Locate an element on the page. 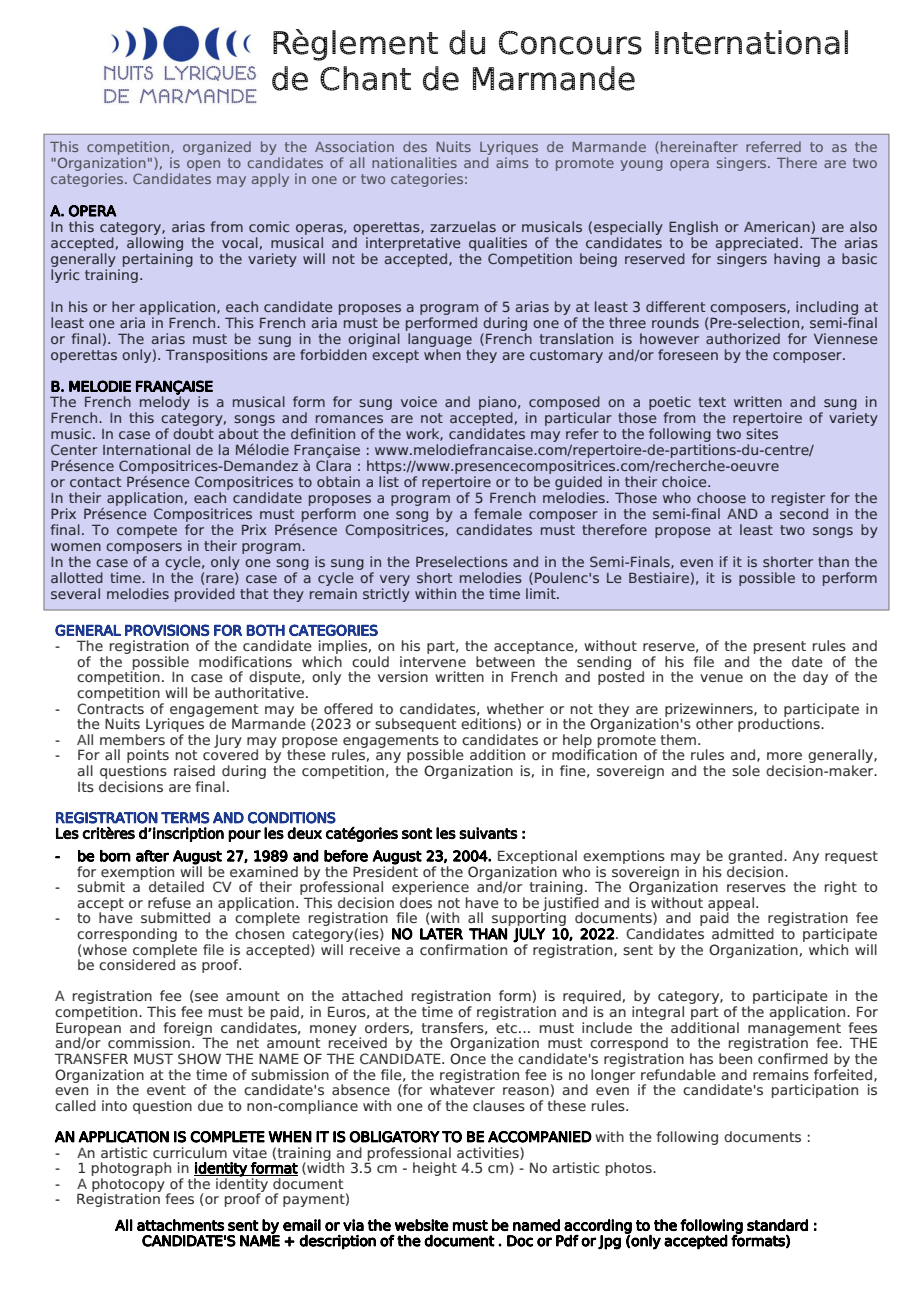  refuse is located at coordinates (169, 903).
